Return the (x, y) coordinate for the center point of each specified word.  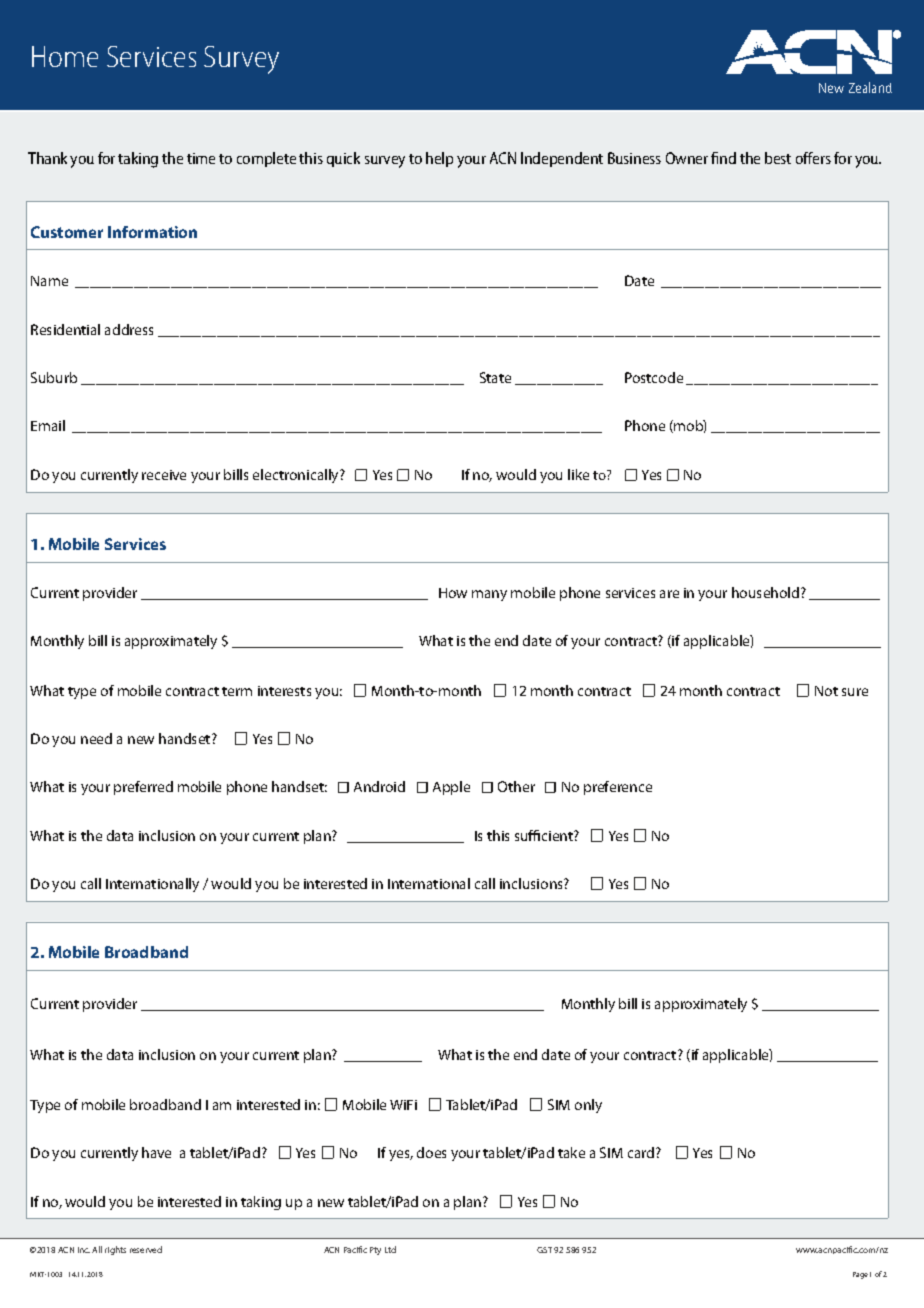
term (237, 691)
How (453, 593)
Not (826, 691)
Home (65, 56)
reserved (146, 1249)
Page (860, 1275)
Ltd (390, 1249)
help (439, 159)
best (778, 158)
